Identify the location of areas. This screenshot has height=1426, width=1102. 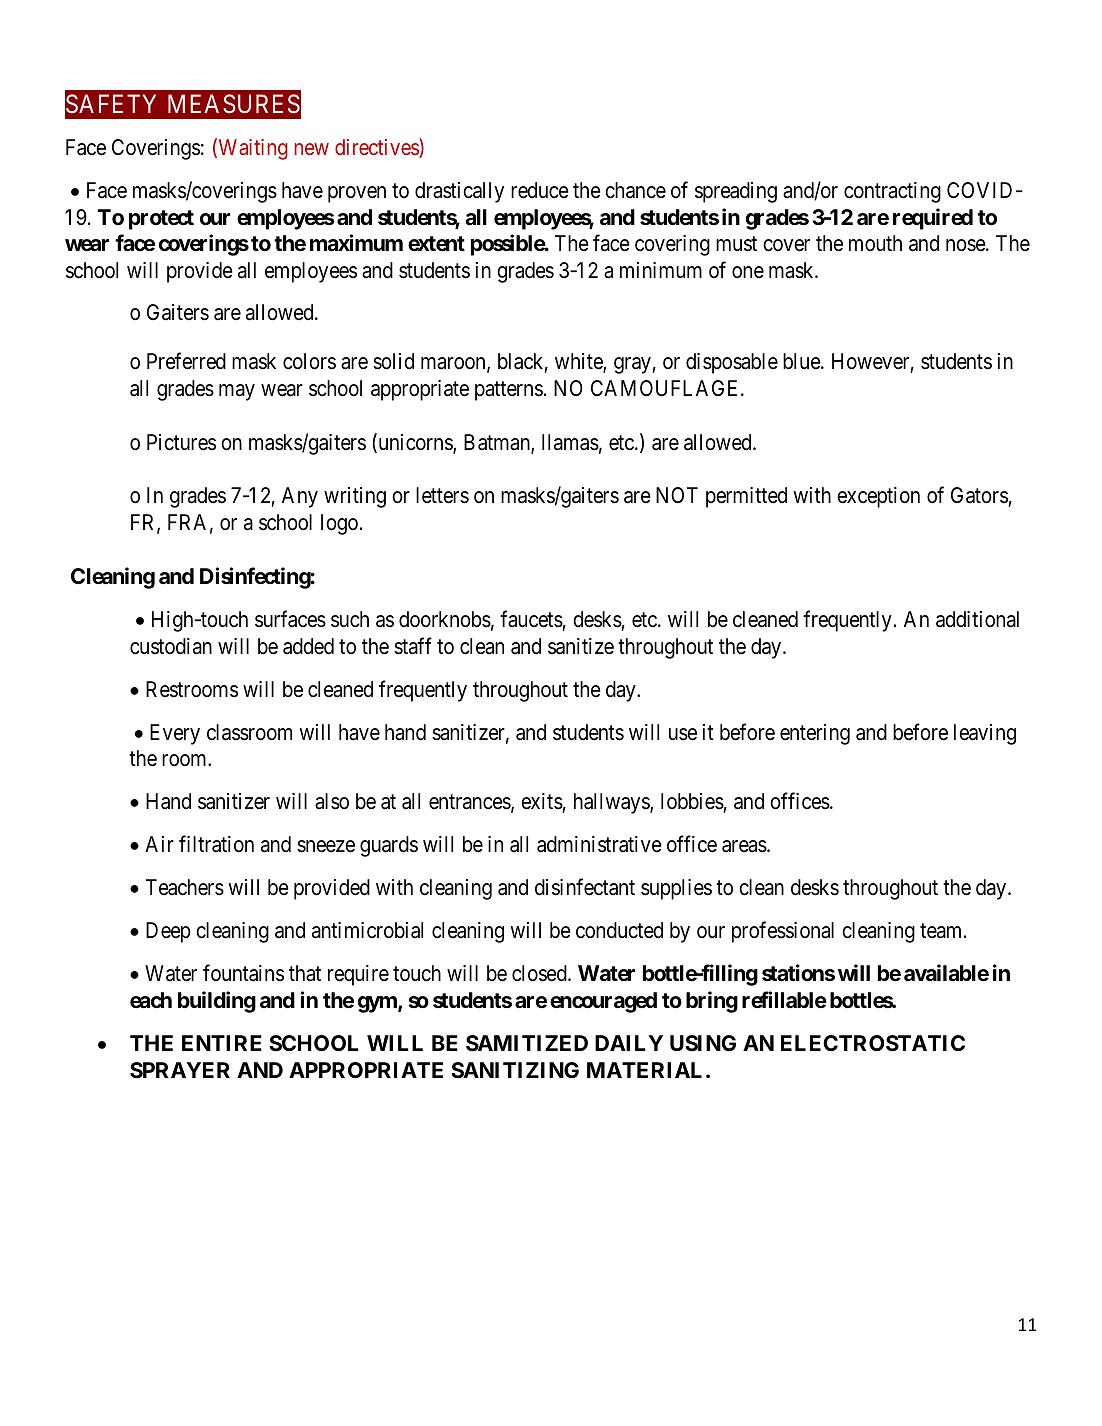
(744, 847).
